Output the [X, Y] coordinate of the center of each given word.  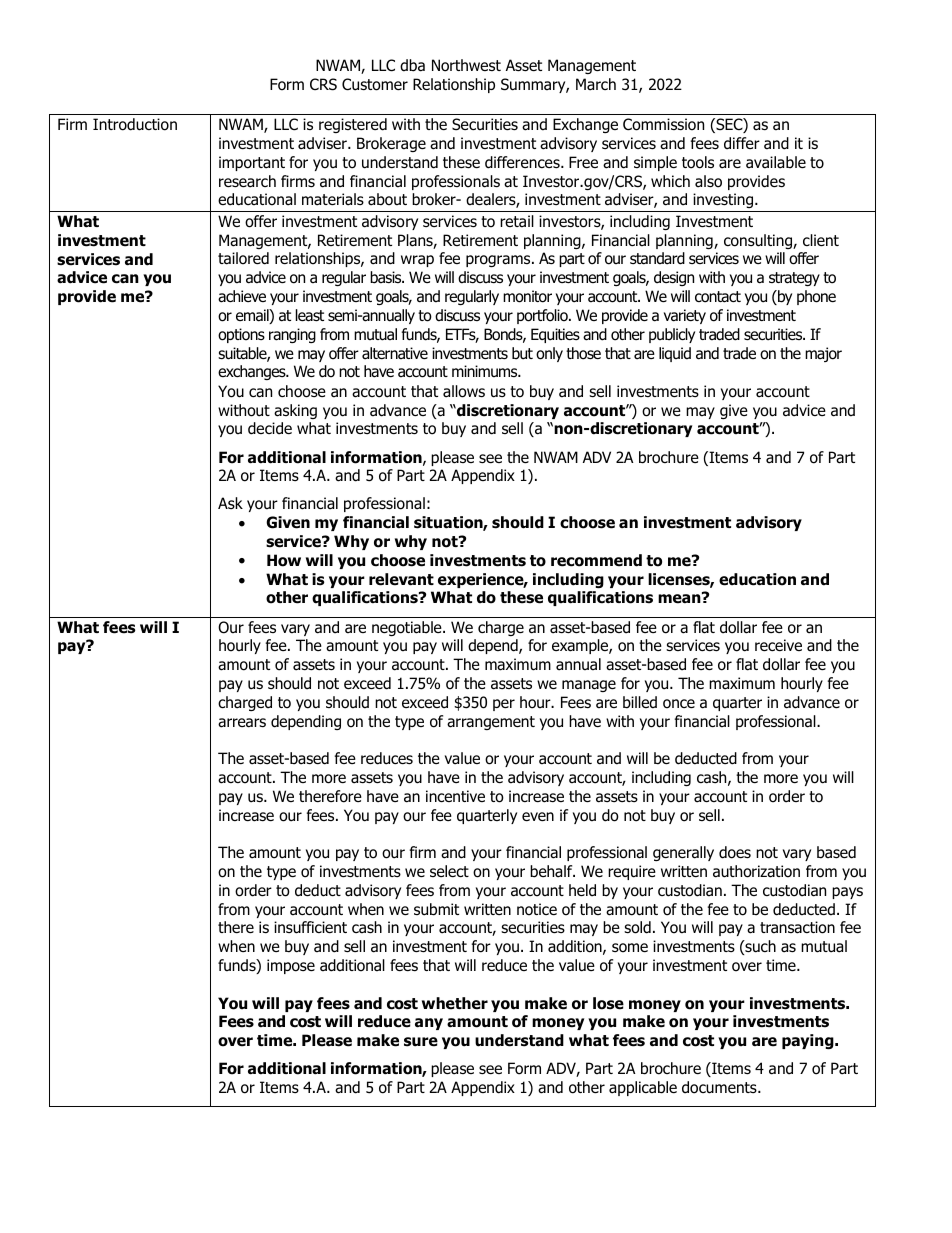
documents [720, 1087]
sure [421, 1042]
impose [291, 966]
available [776, 162]
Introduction [135, 124]
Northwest [466, 65]
